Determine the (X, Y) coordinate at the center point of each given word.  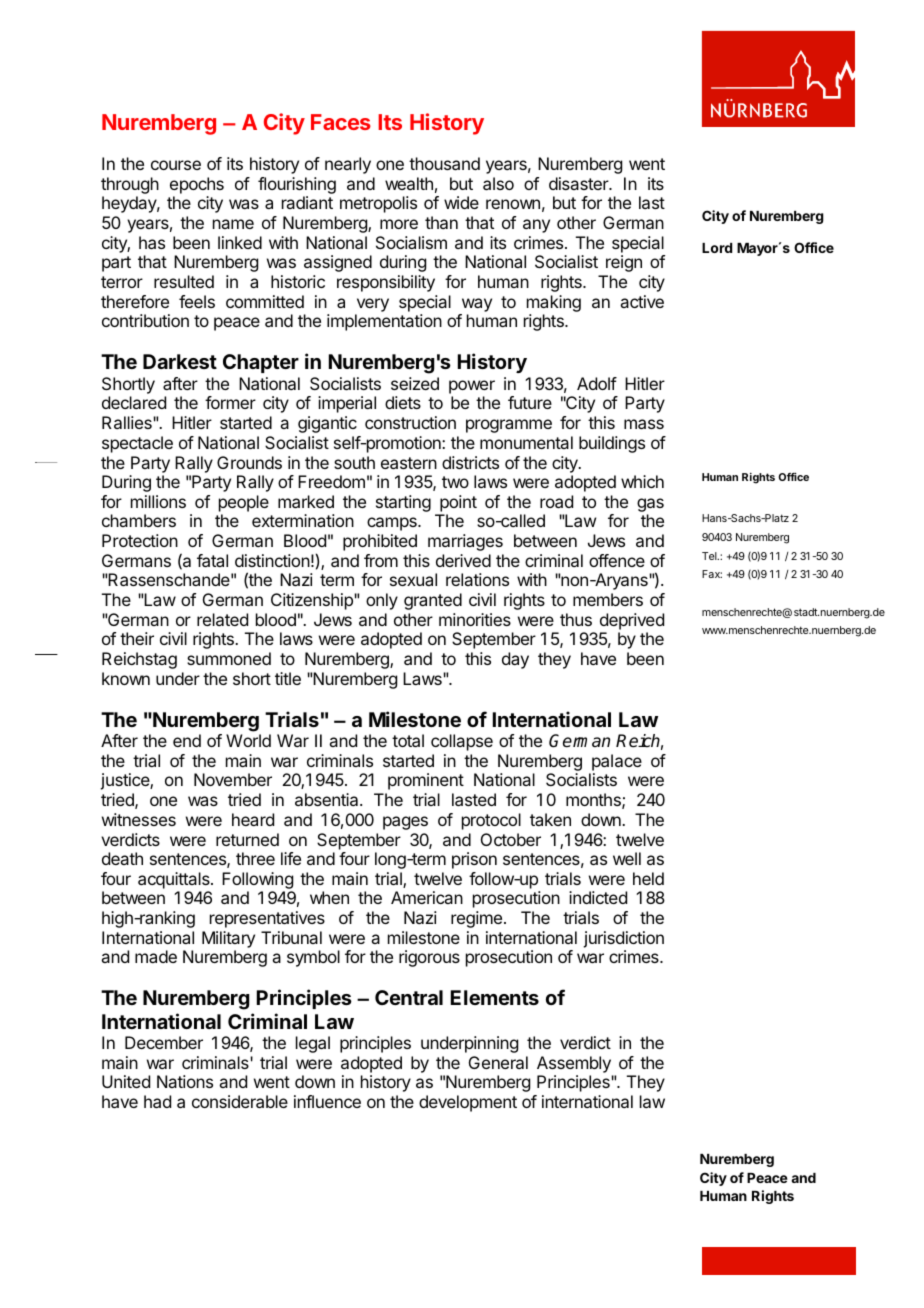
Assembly (574, 1064)
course (176, 165)
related (222, 619)
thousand (444, 163)
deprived (632, 621)
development (468, 1103)
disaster (579, 183)
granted (433, 601)
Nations (185, 1081)
